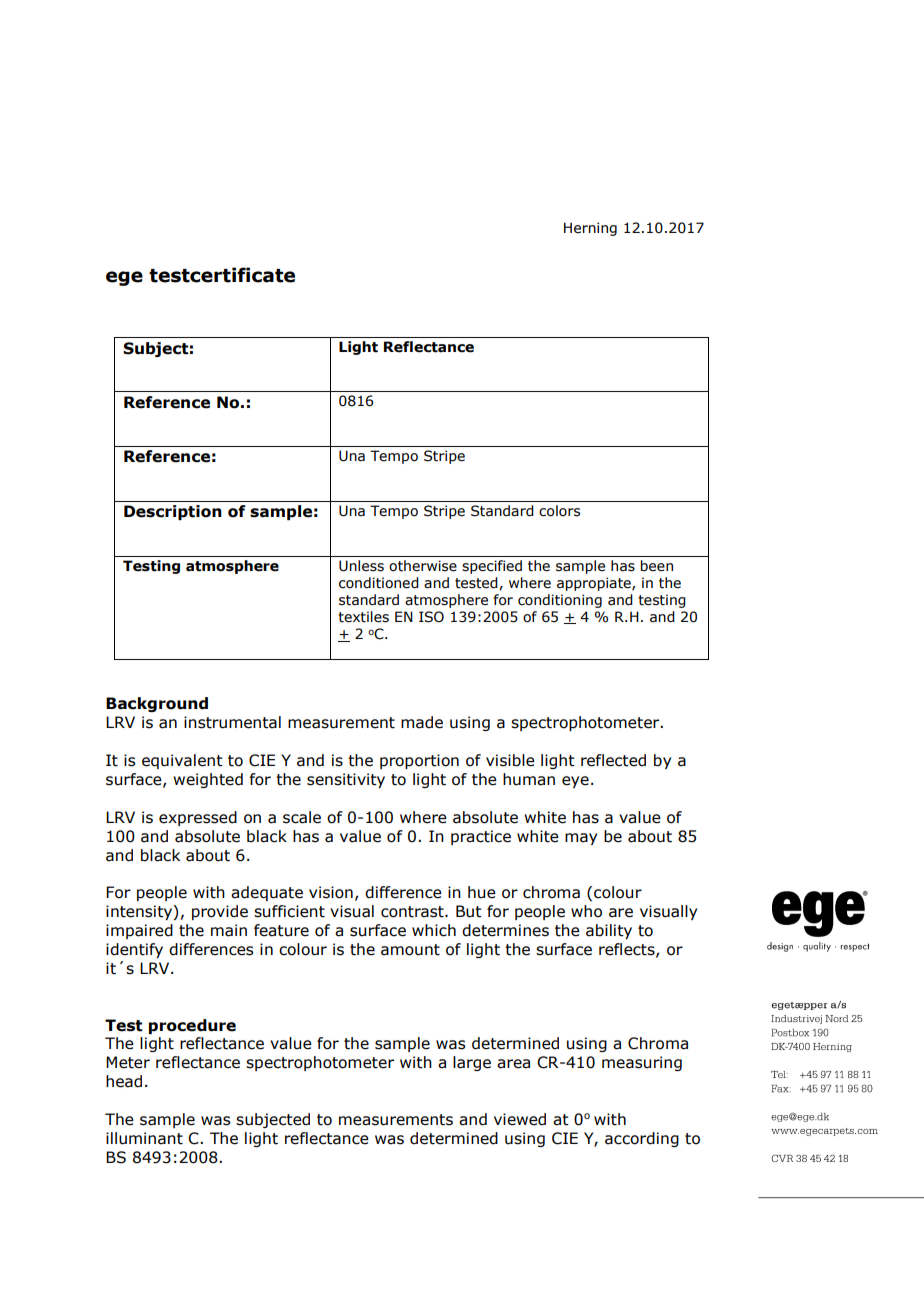 The height and width of the screenshot is (1308, 924). Describe the element at coordinates (124, 278) in the screenshot. I see `ege` at that location.
